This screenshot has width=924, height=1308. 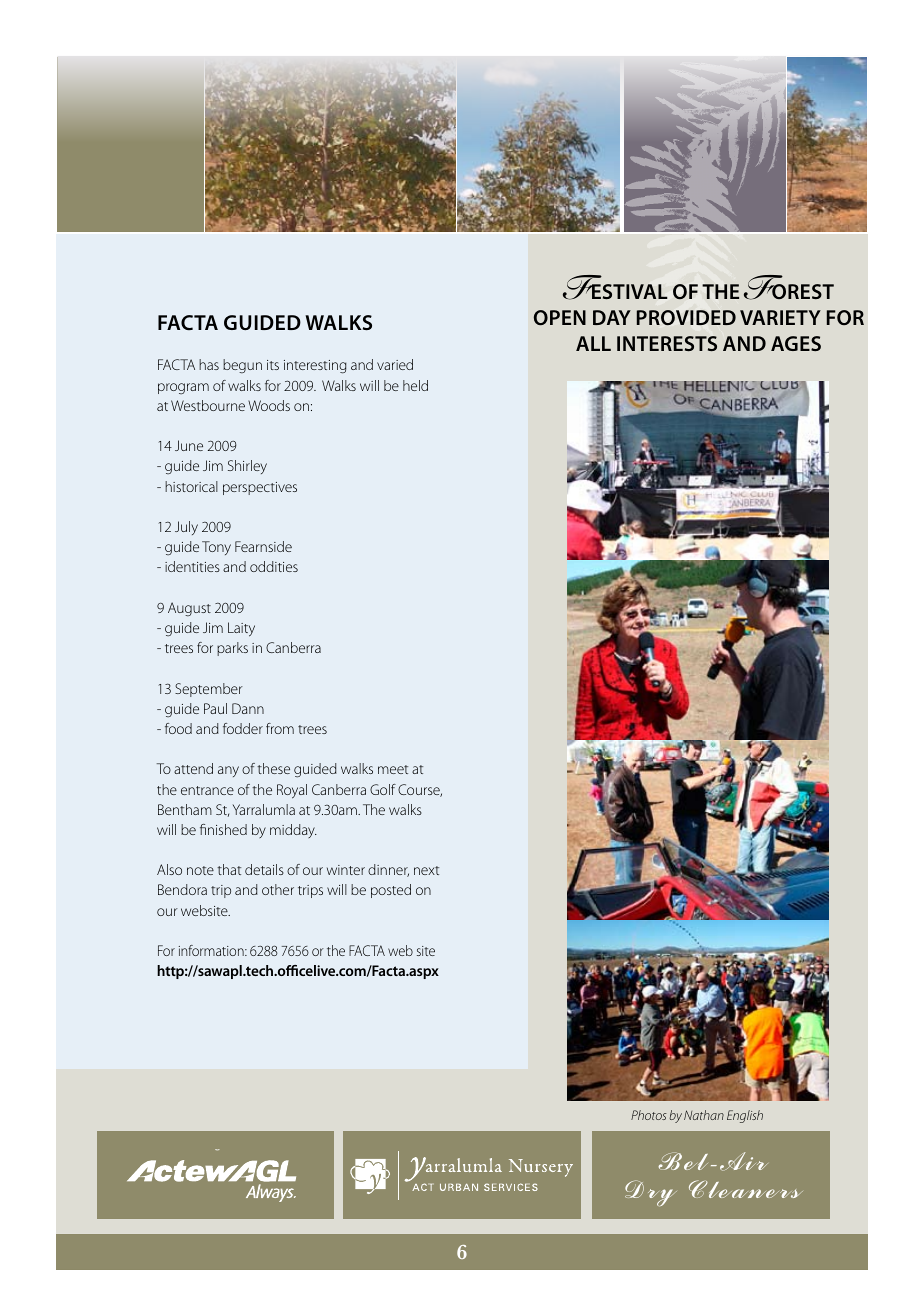 I want to click on begun, so click(x=242, y=366).
